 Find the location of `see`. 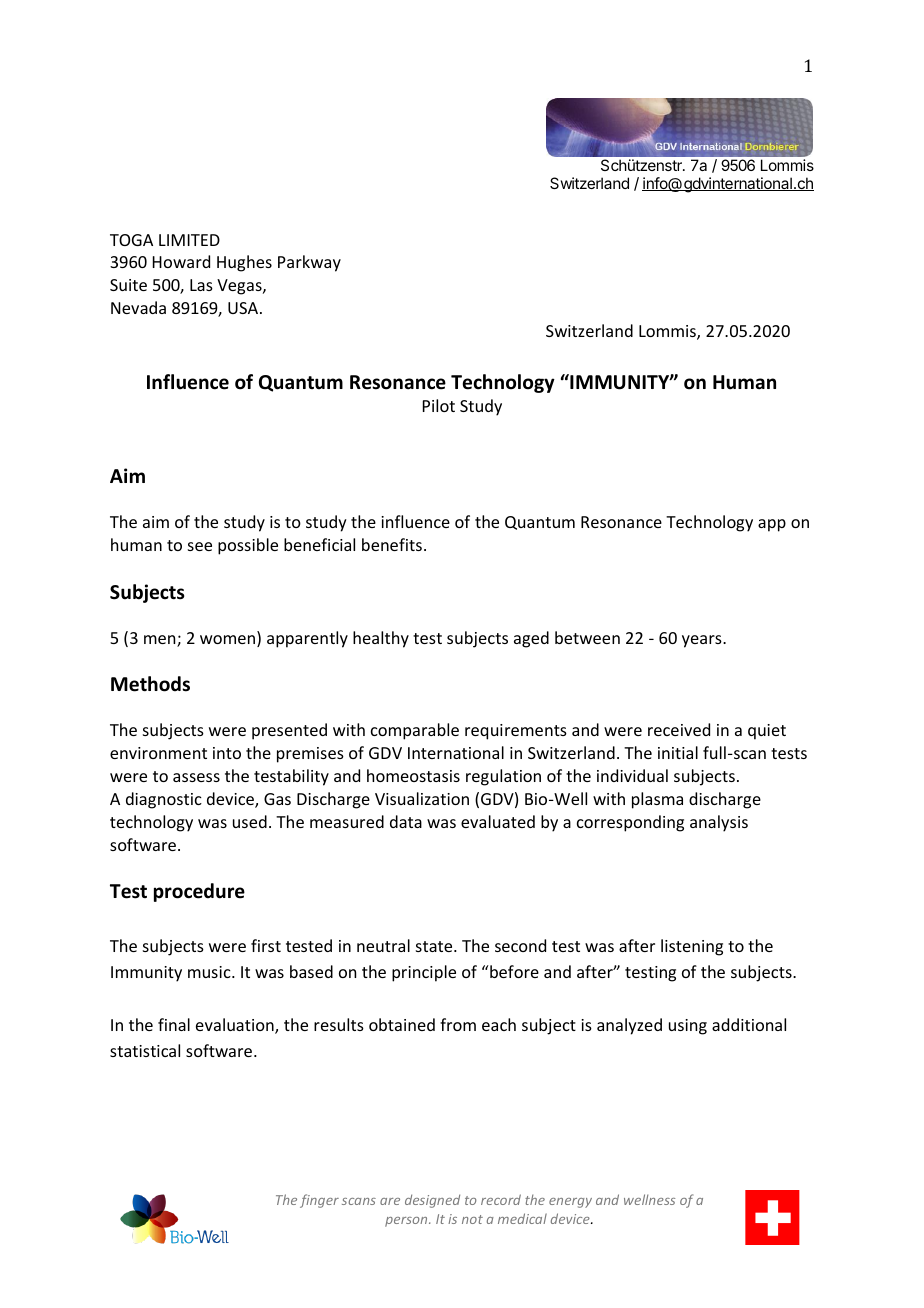

see is located at coordinates (200, 546).
